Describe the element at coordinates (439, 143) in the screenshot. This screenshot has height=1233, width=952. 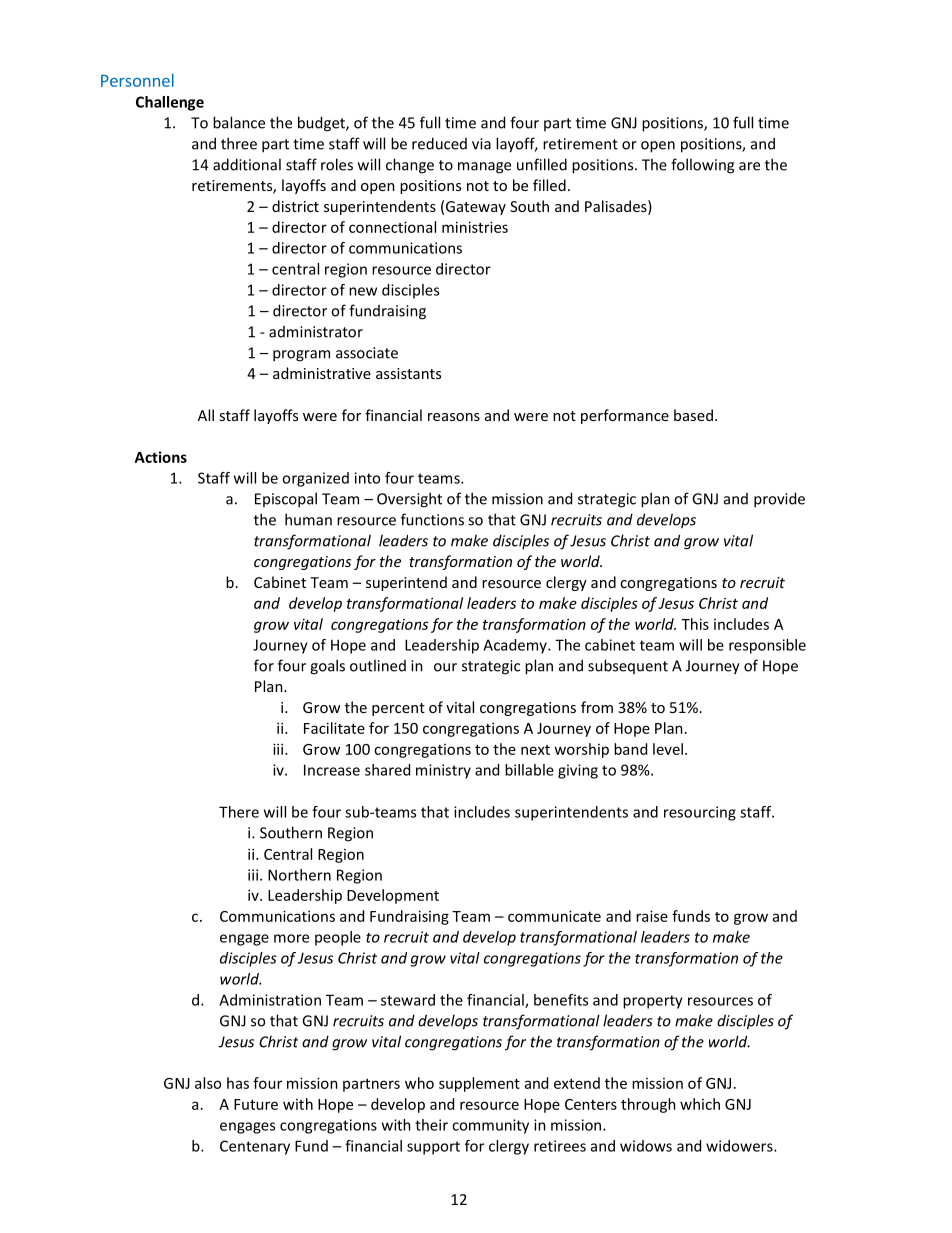
I see `reduced` at that location.
